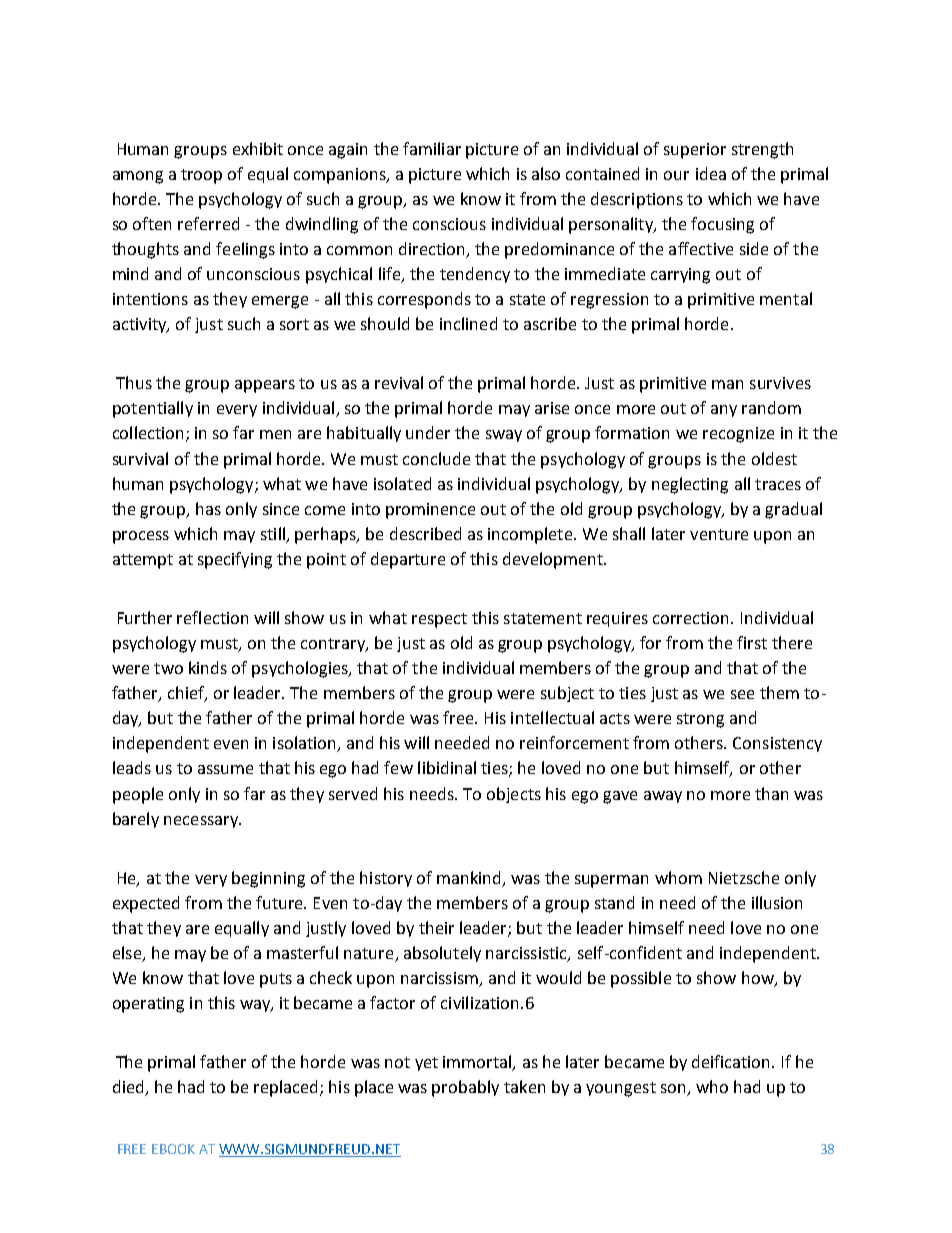 This screenshot has height=1233, width=952. I want to click on familiar, so click(432, 148).
